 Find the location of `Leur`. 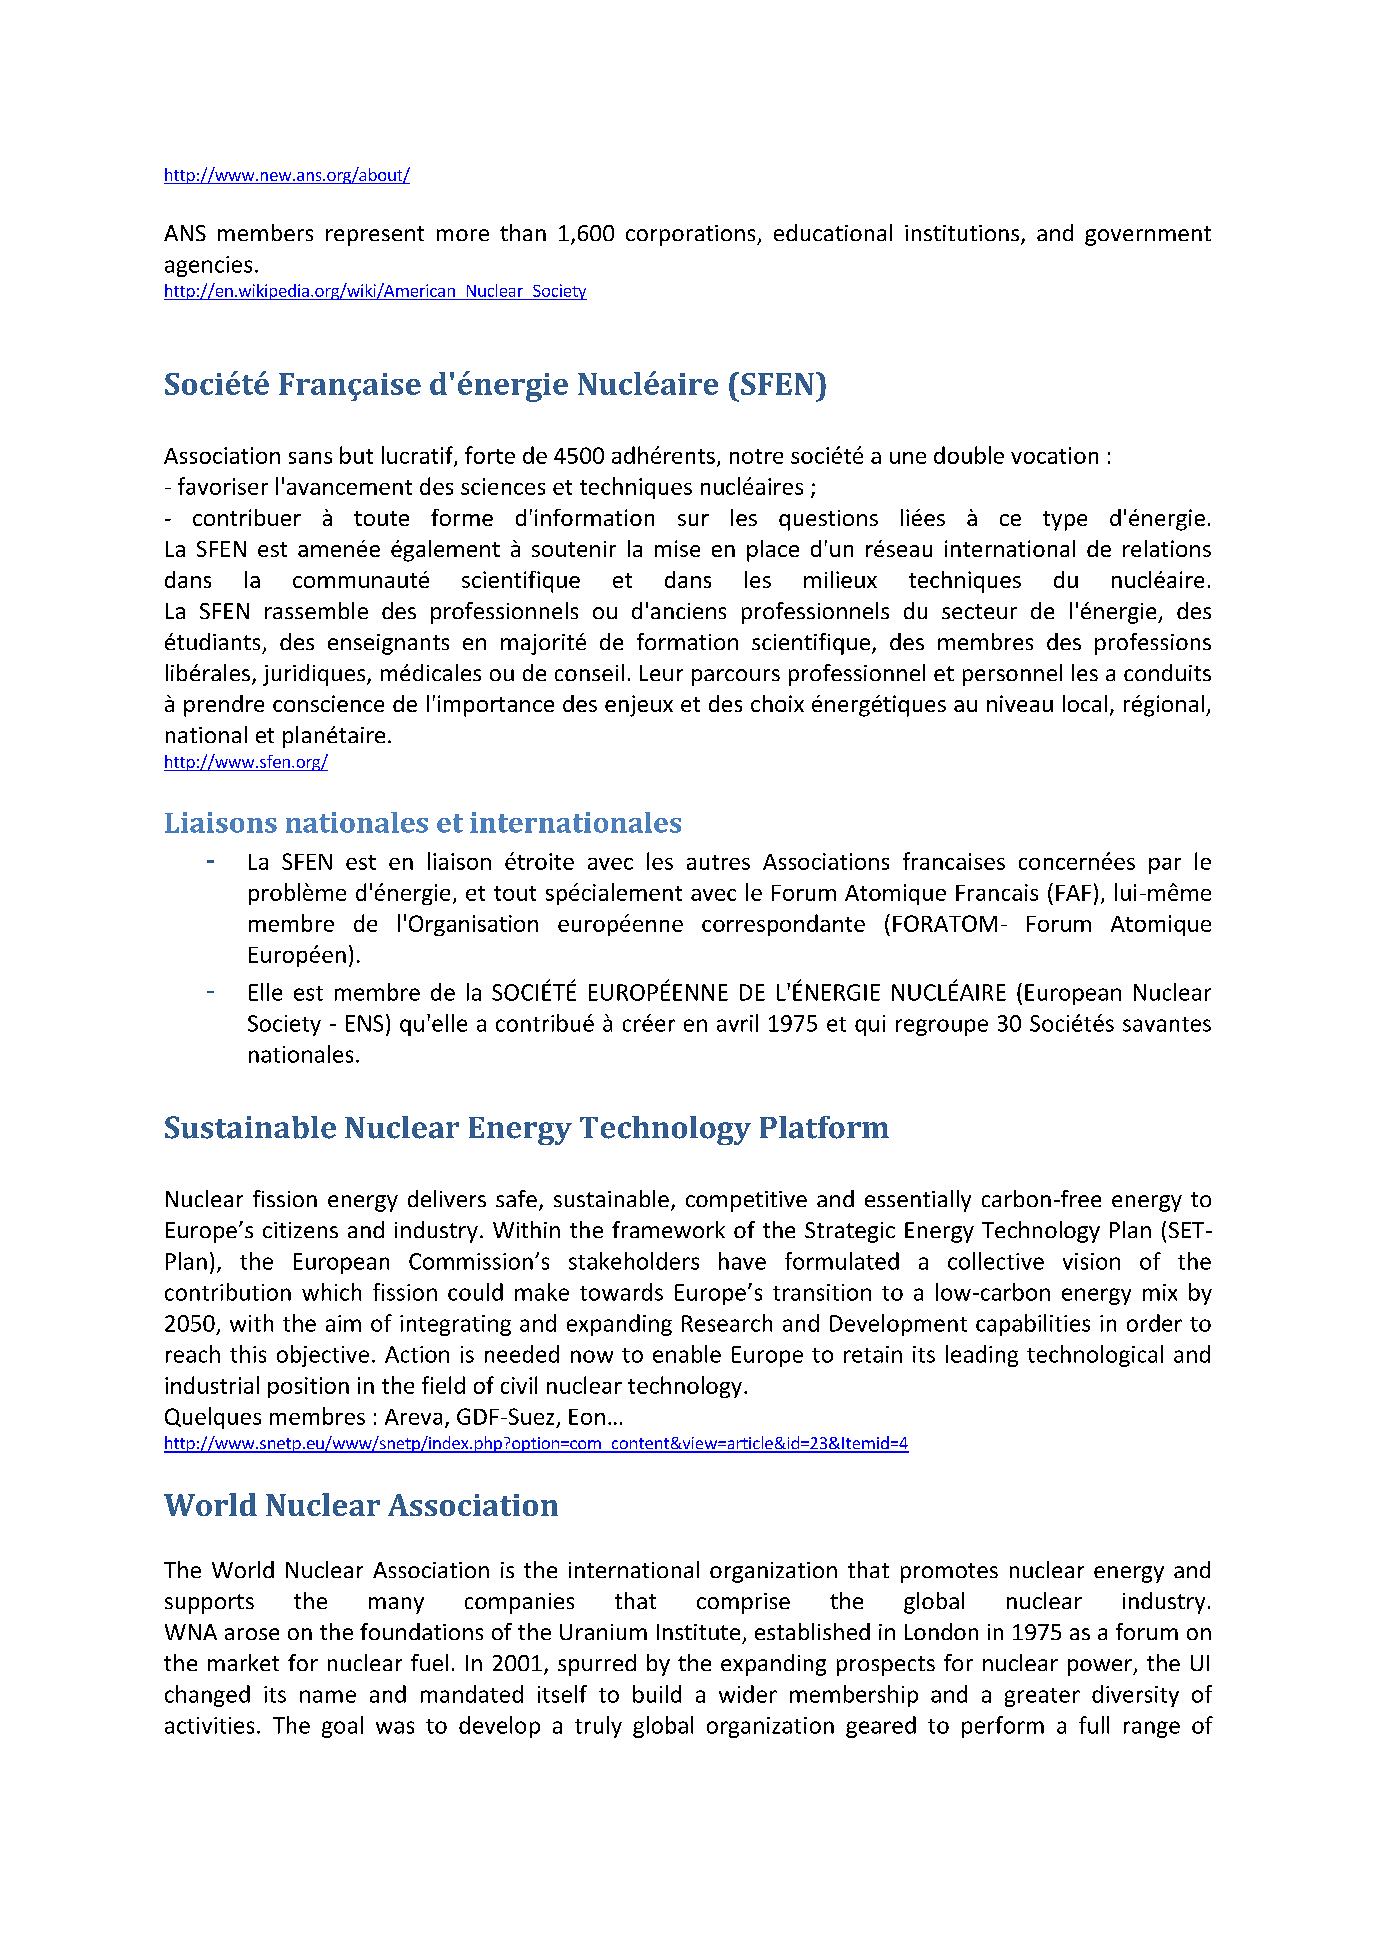

Leur is located at coordinates (661, 673).
